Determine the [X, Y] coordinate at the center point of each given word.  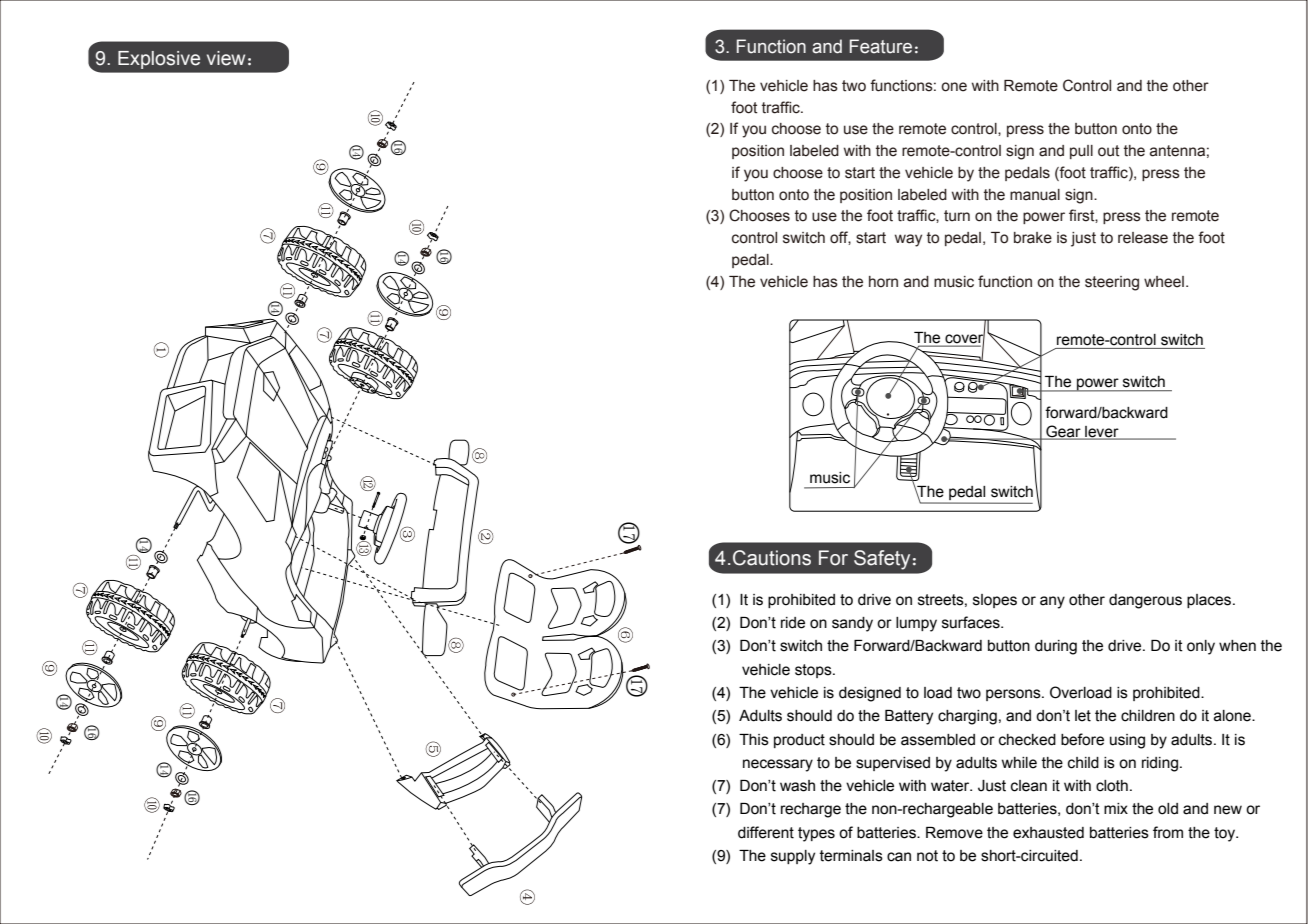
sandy [852, 624]
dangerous [1145, 601]
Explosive [159, 60]
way [908, 240]
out [1109, 151]
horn [883, 282]
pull [1081, 152]
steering [1112, 283]
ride [793, 623]
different [766, 832]
